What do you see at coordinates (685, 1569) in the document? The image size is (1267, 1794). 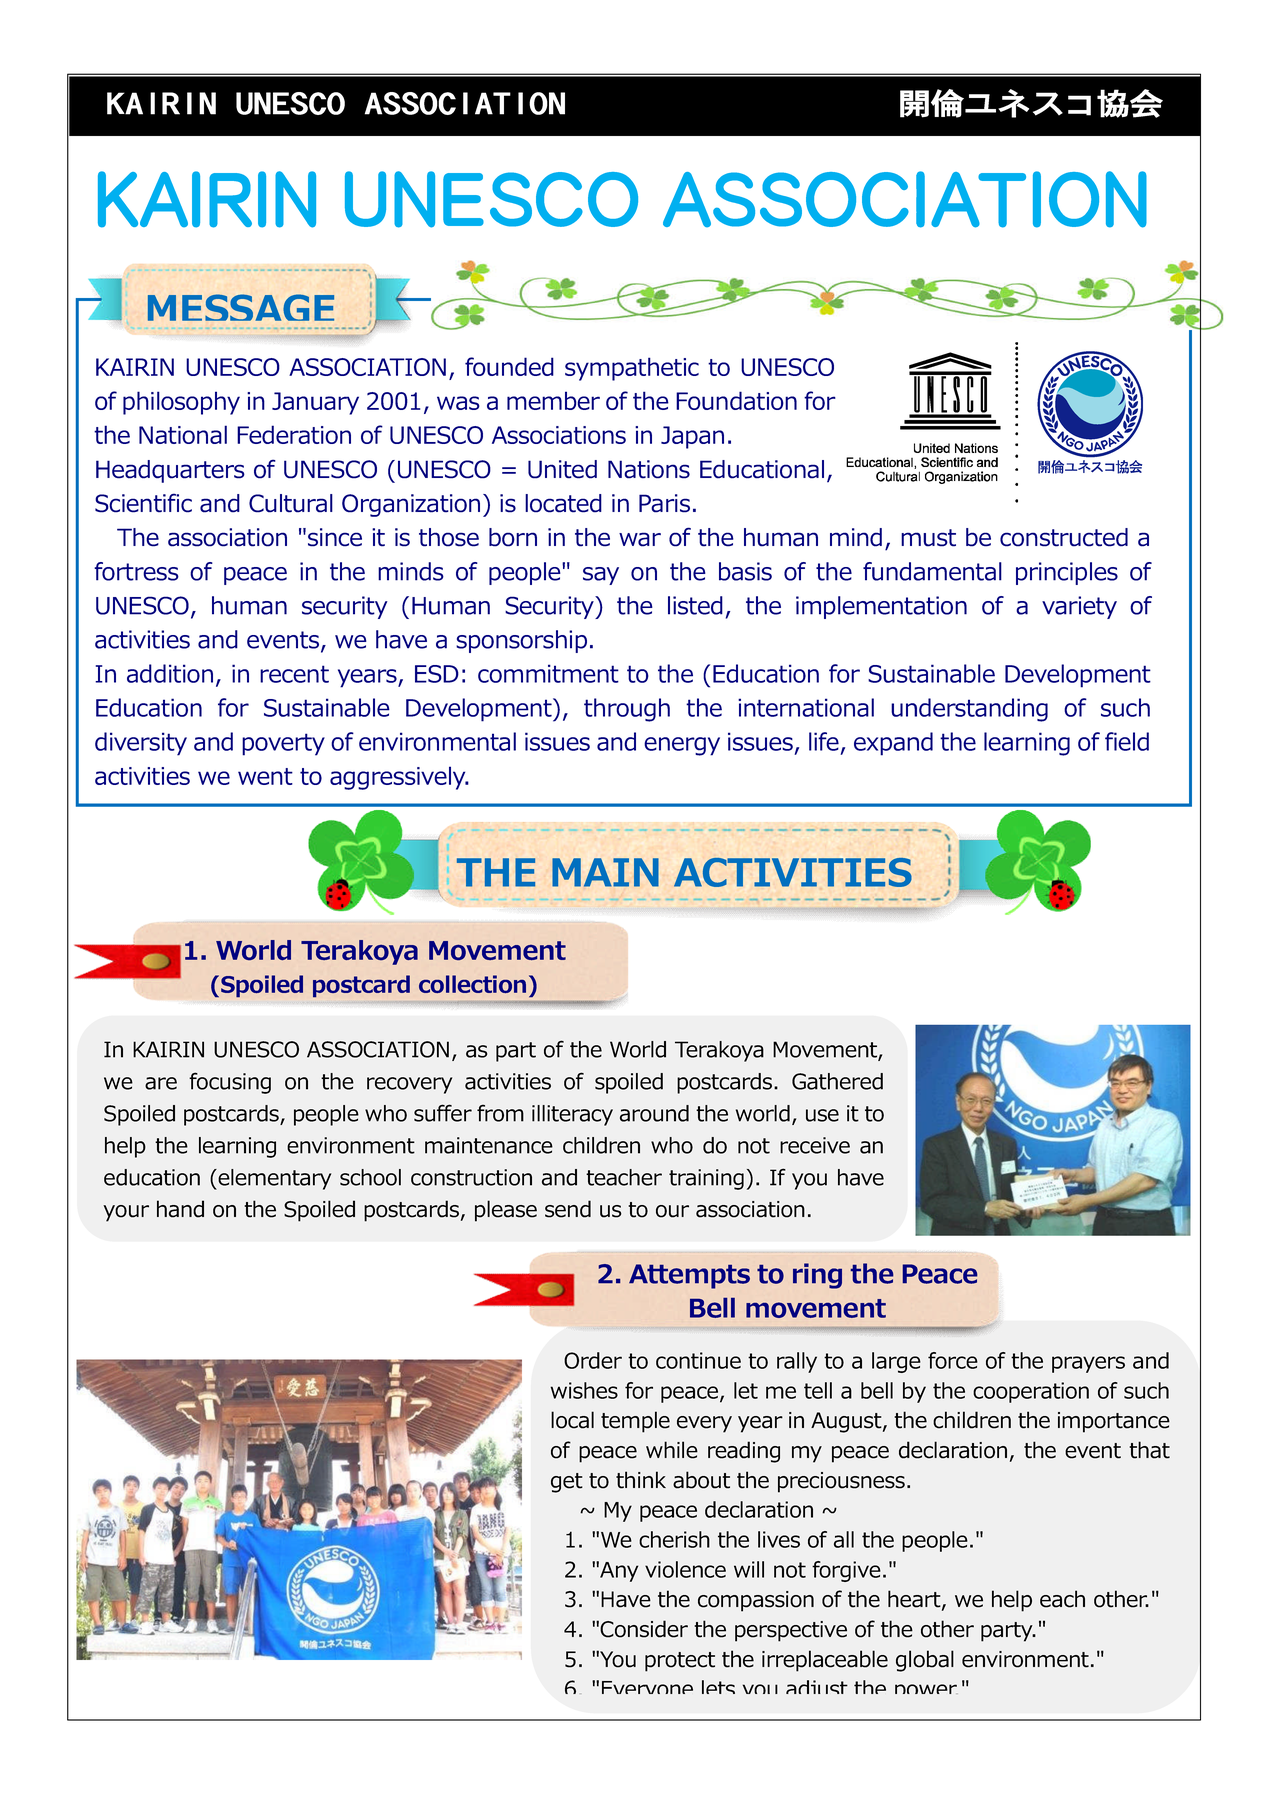 I see `violence` at bounding box center [685, 1569].
